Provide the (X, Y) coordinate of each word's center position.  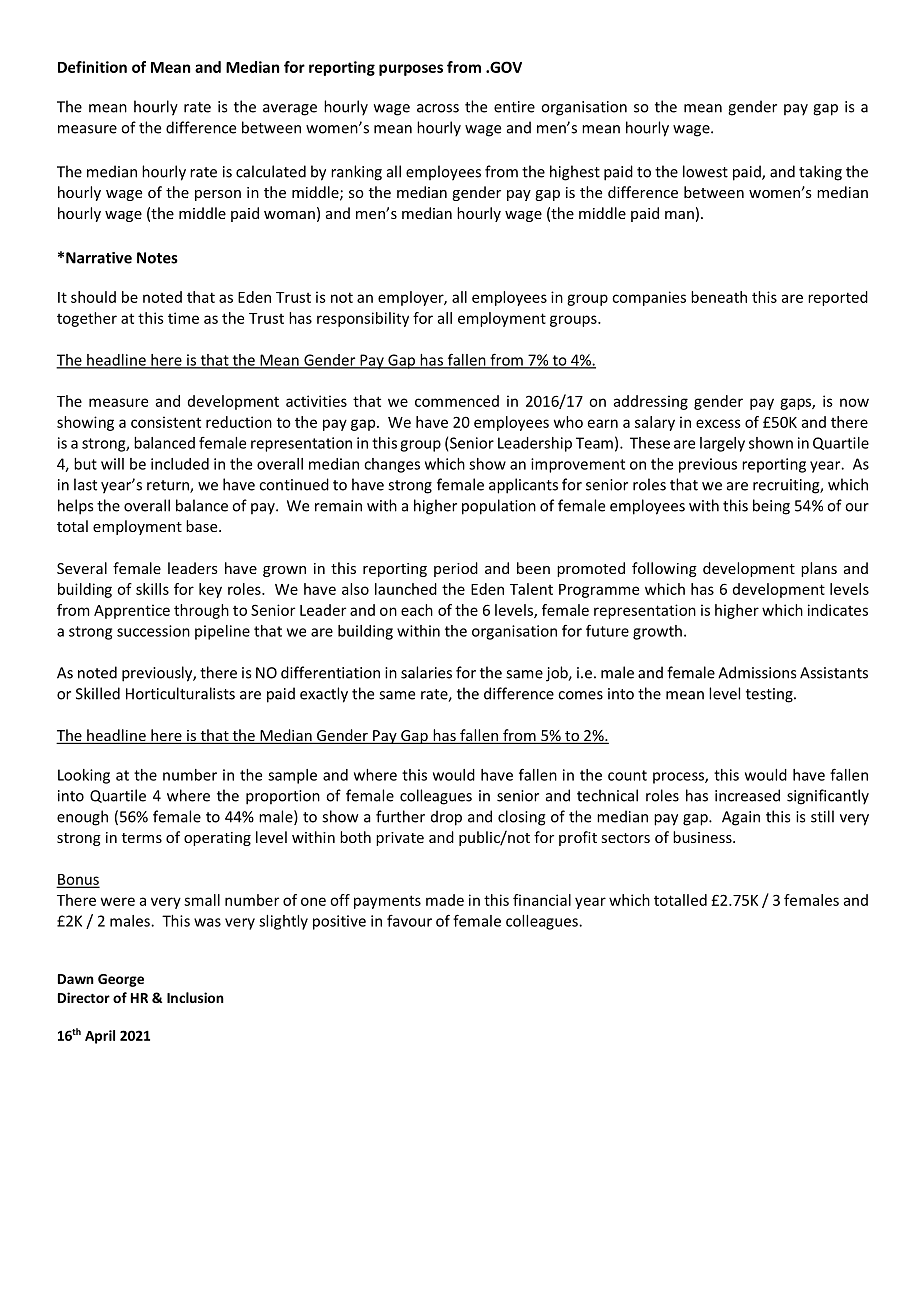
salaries (426, 672)
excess (718, 423)
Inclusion (195, 997)
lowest (705, 171)
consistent (166, 422)
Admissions (757, 672)
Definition (92, 67)
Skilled (98, 693)
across (438, 108)
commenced (457, 401)
